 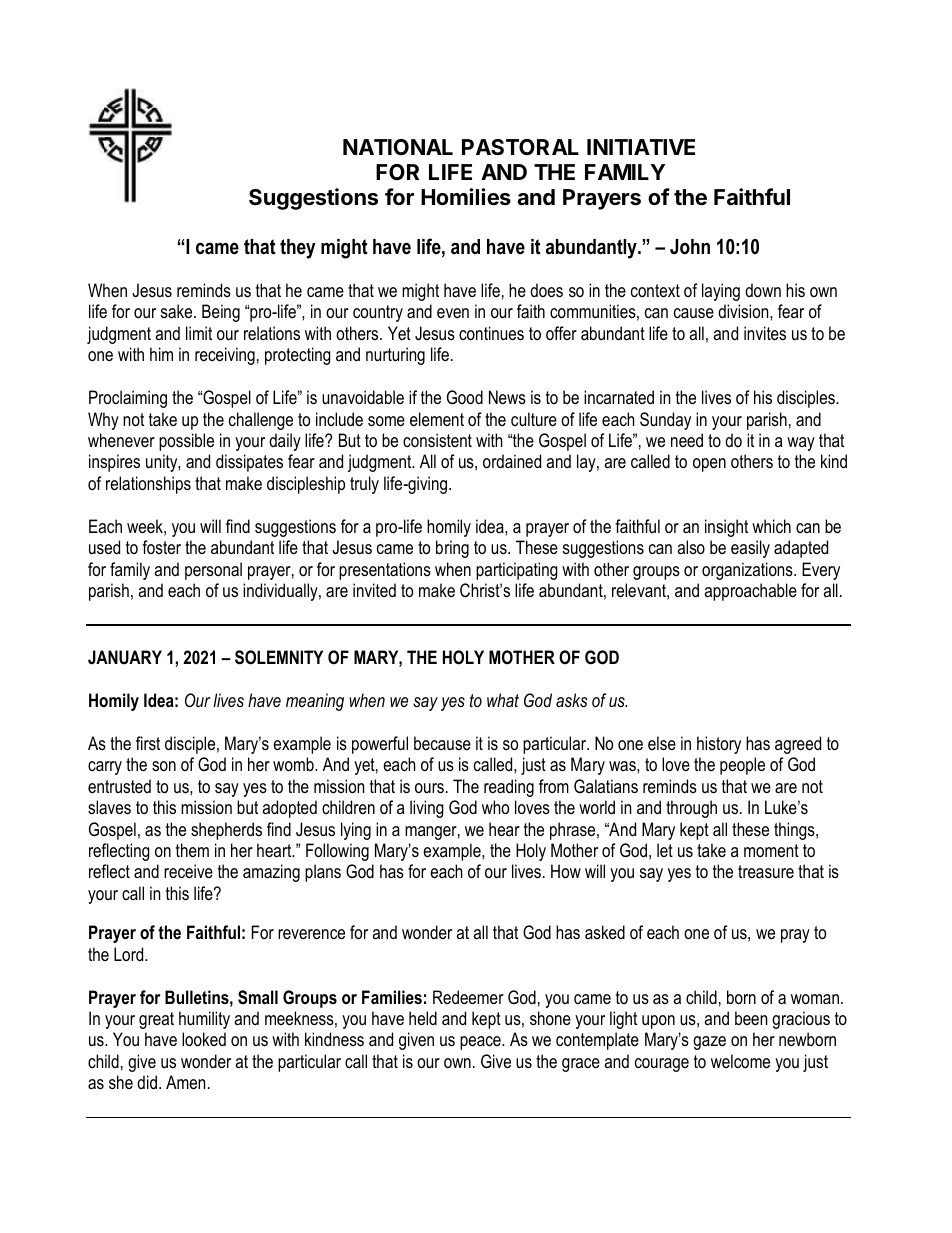 I want to click on consistent, so click(x=437, y=440).
